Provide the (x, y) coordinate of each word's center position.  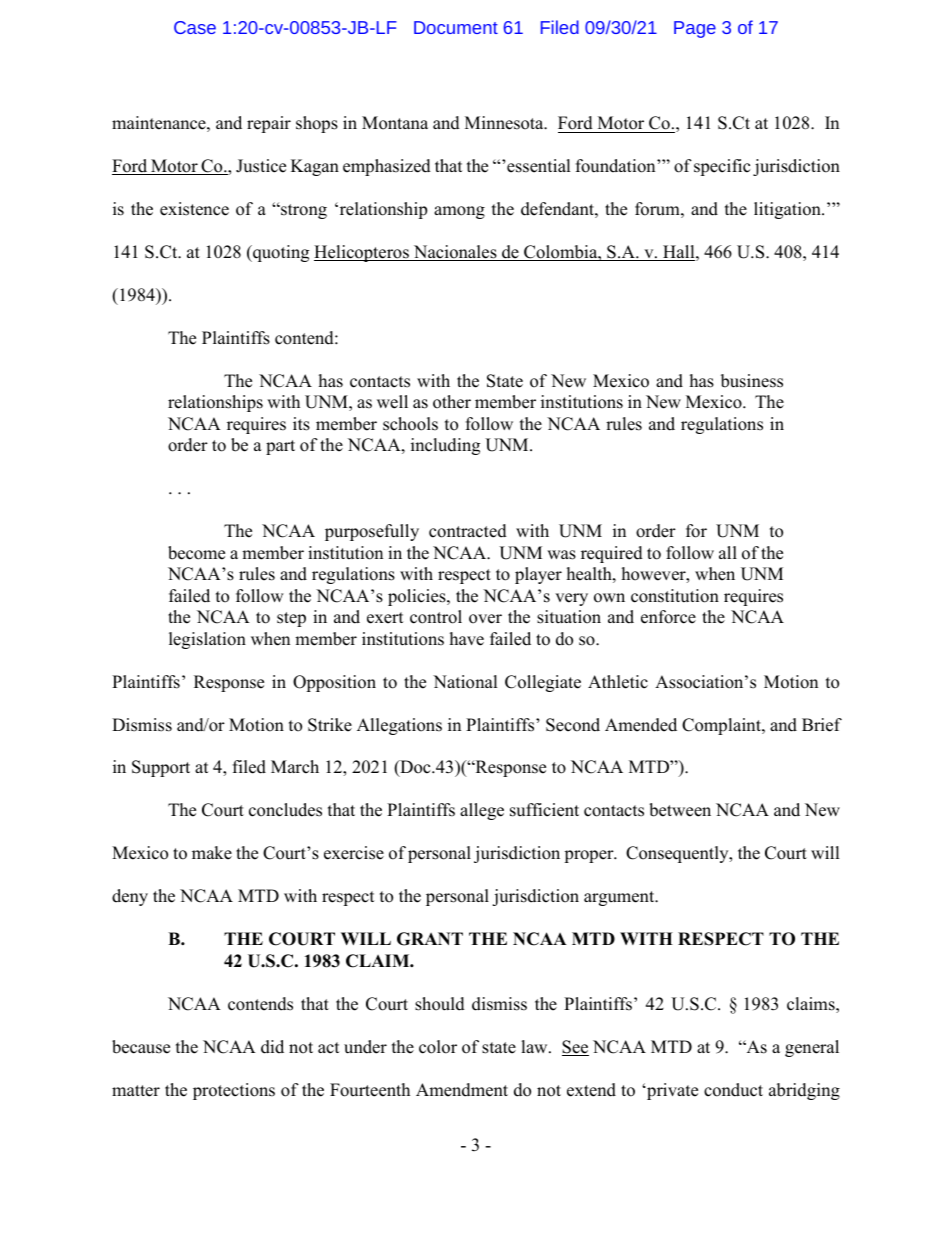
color (438, 1047)
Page (695, 29)
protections (234, 1091)
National (465, 682)
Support (161, 768)
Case (195, 27)
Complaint (722, 726)
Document (456, 27)
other (452, 402)
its (301, 424)
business (752, 381)
